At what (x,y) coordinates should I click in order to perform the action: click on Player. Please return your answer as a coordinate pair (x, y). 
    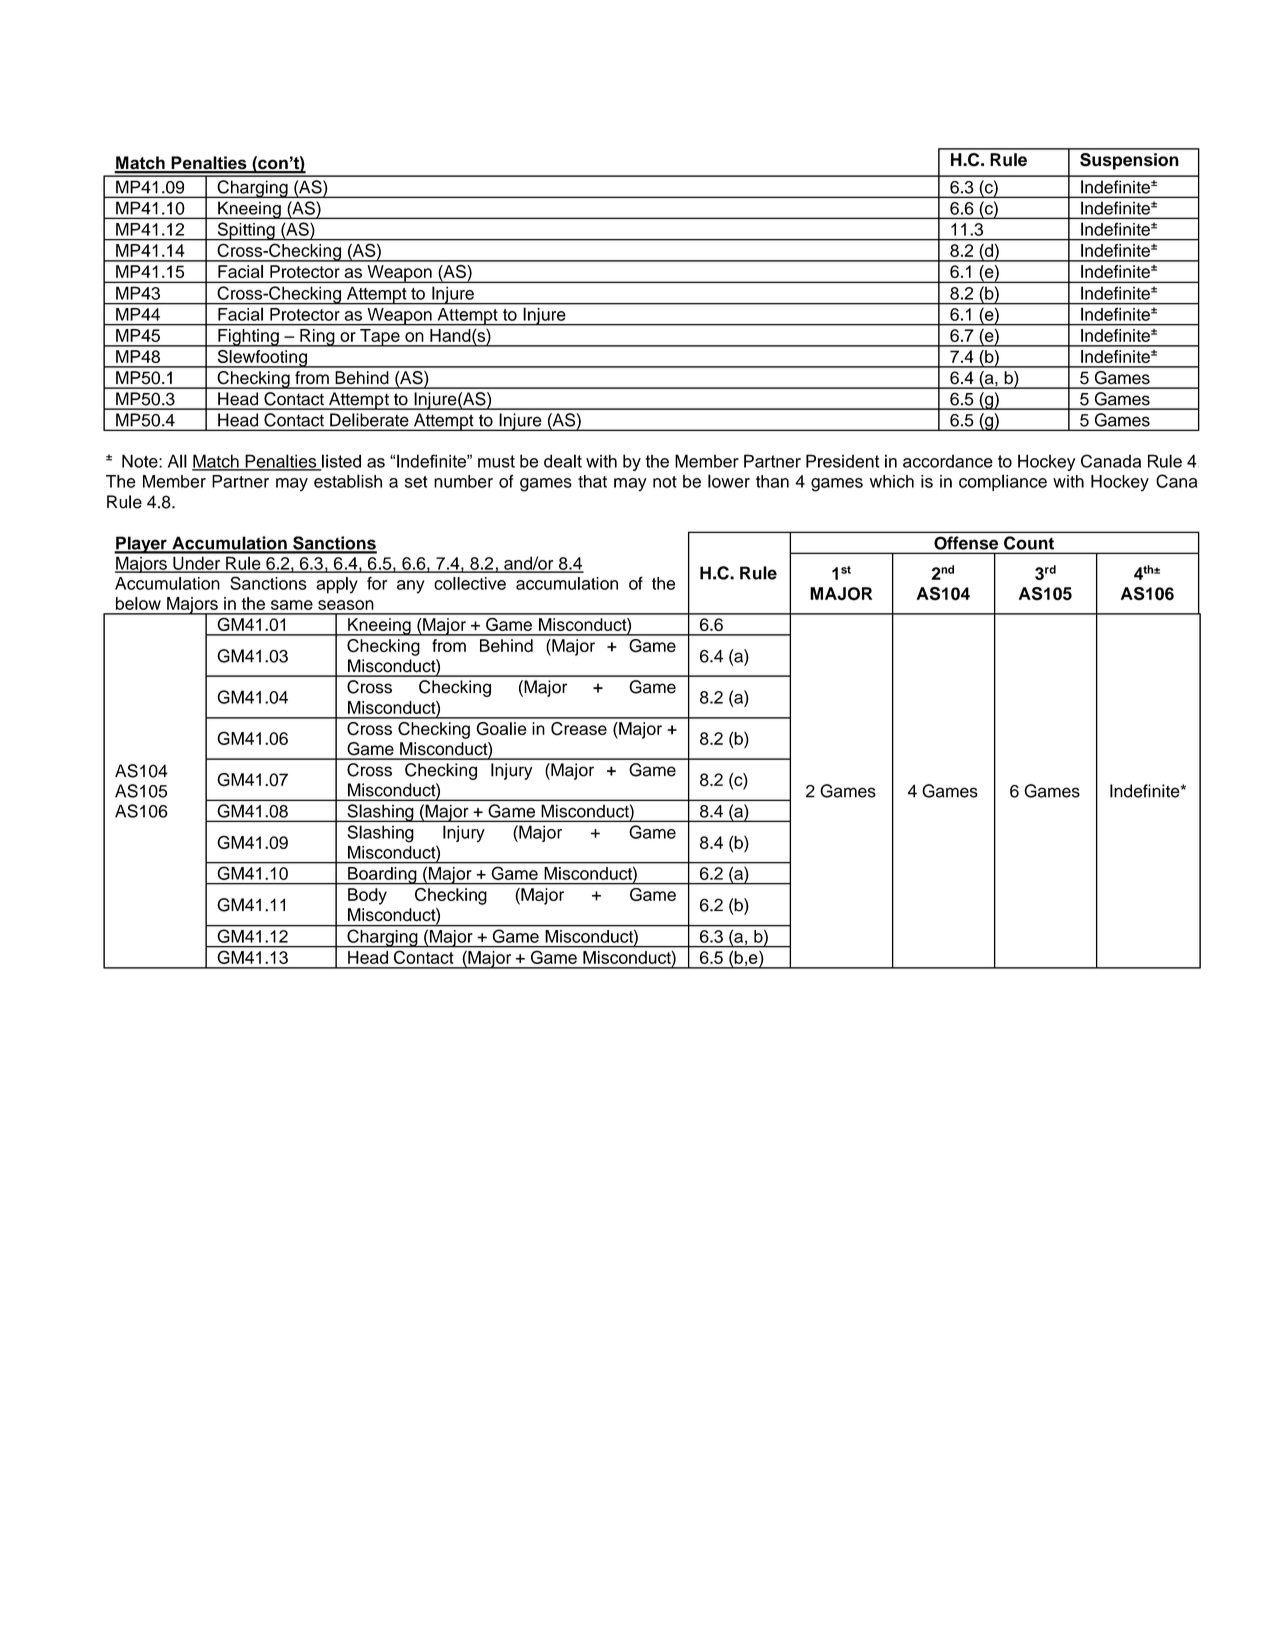
    Looking at the image, I should click on (141, 545).
